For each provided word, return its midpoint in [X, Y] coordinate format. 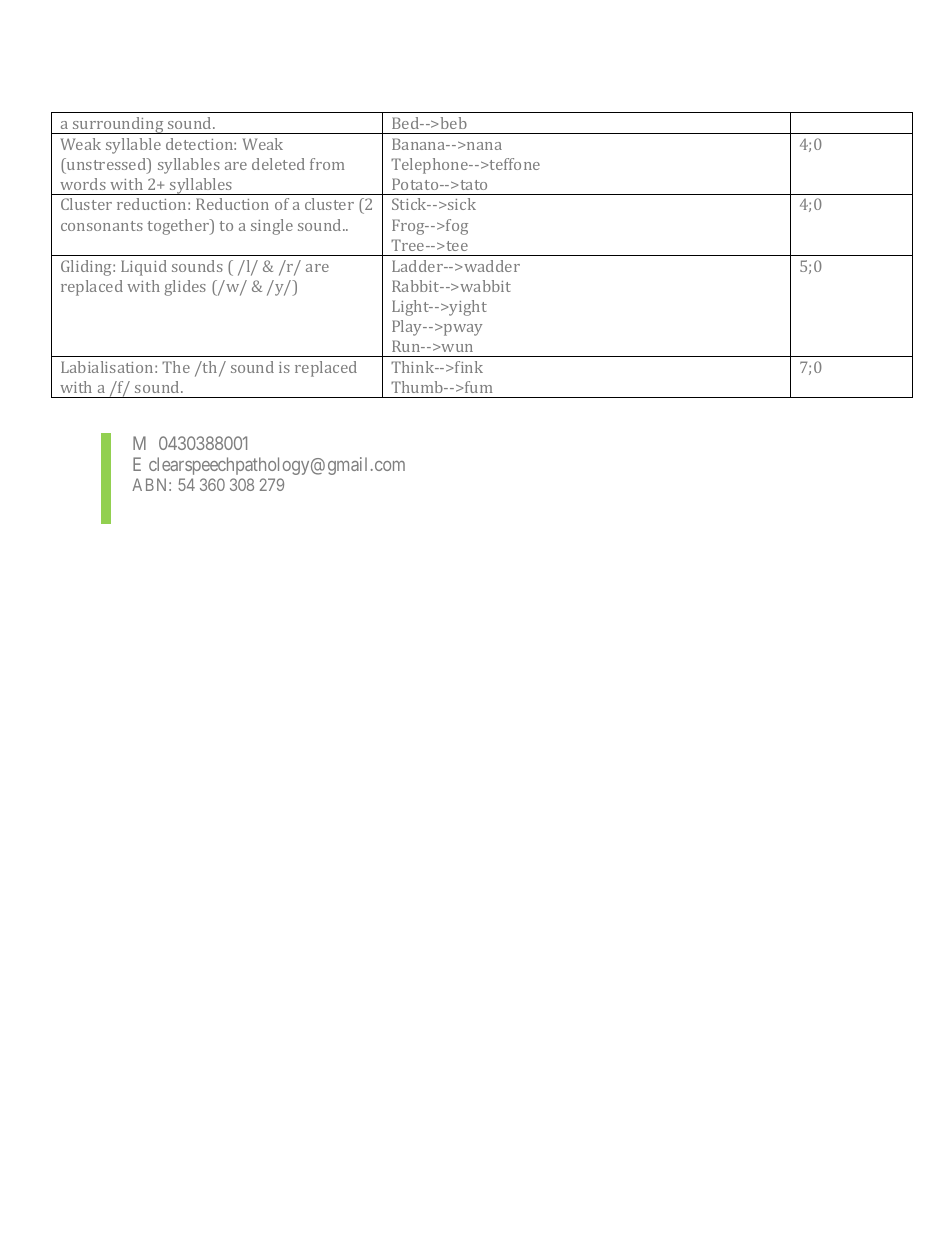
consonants [102, 226]
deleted [278, 164]
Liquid [144, 268]
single [272, 227]
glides [185, 288]
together [180, 227]
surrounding [118, 125]
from [327, 164]
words [83, 184]
